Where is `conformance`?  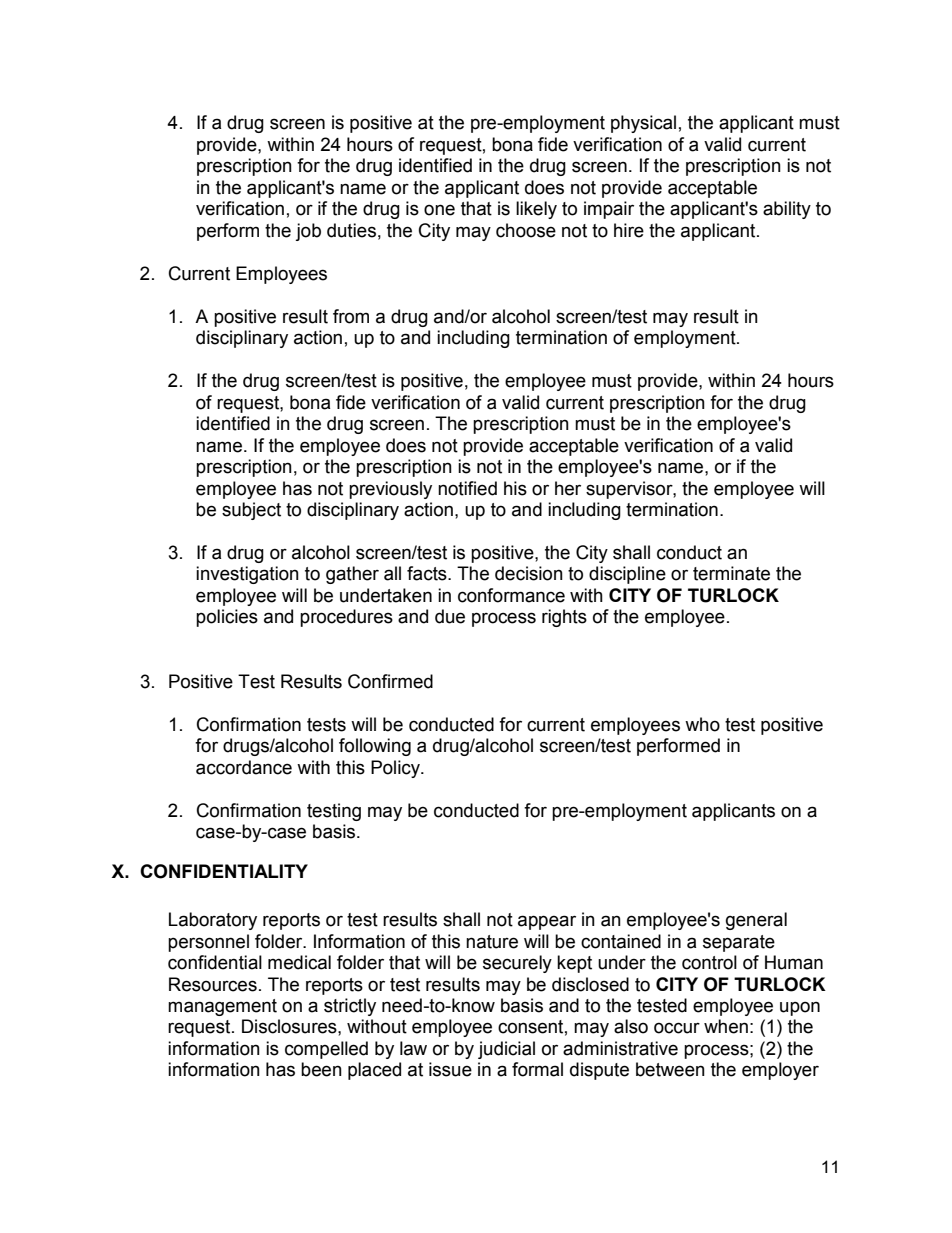 conformance is located at coordinates (511, 595).
